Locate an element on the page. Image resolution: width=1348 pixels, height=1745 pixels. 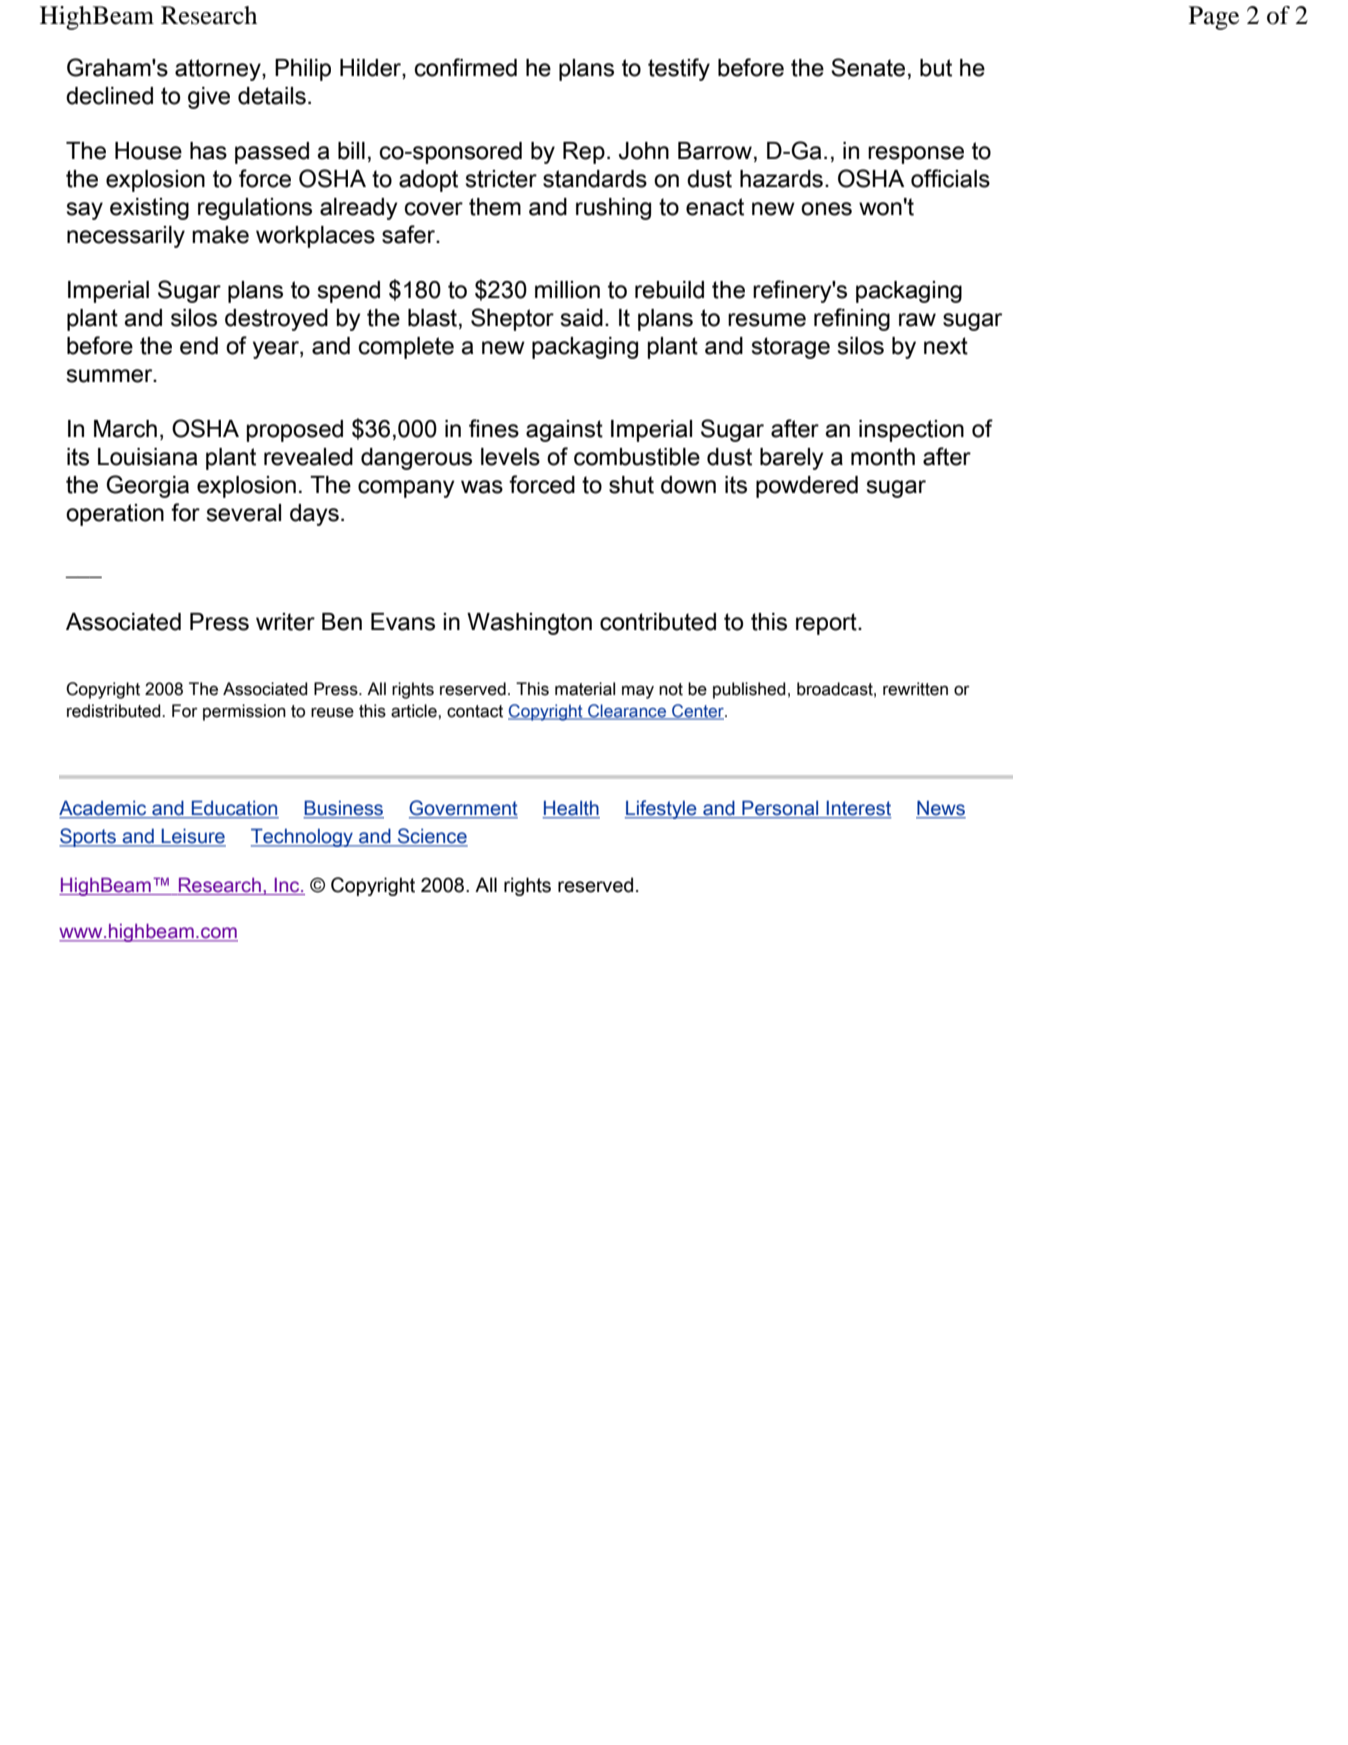
month is located at coordinates (883, 457).
